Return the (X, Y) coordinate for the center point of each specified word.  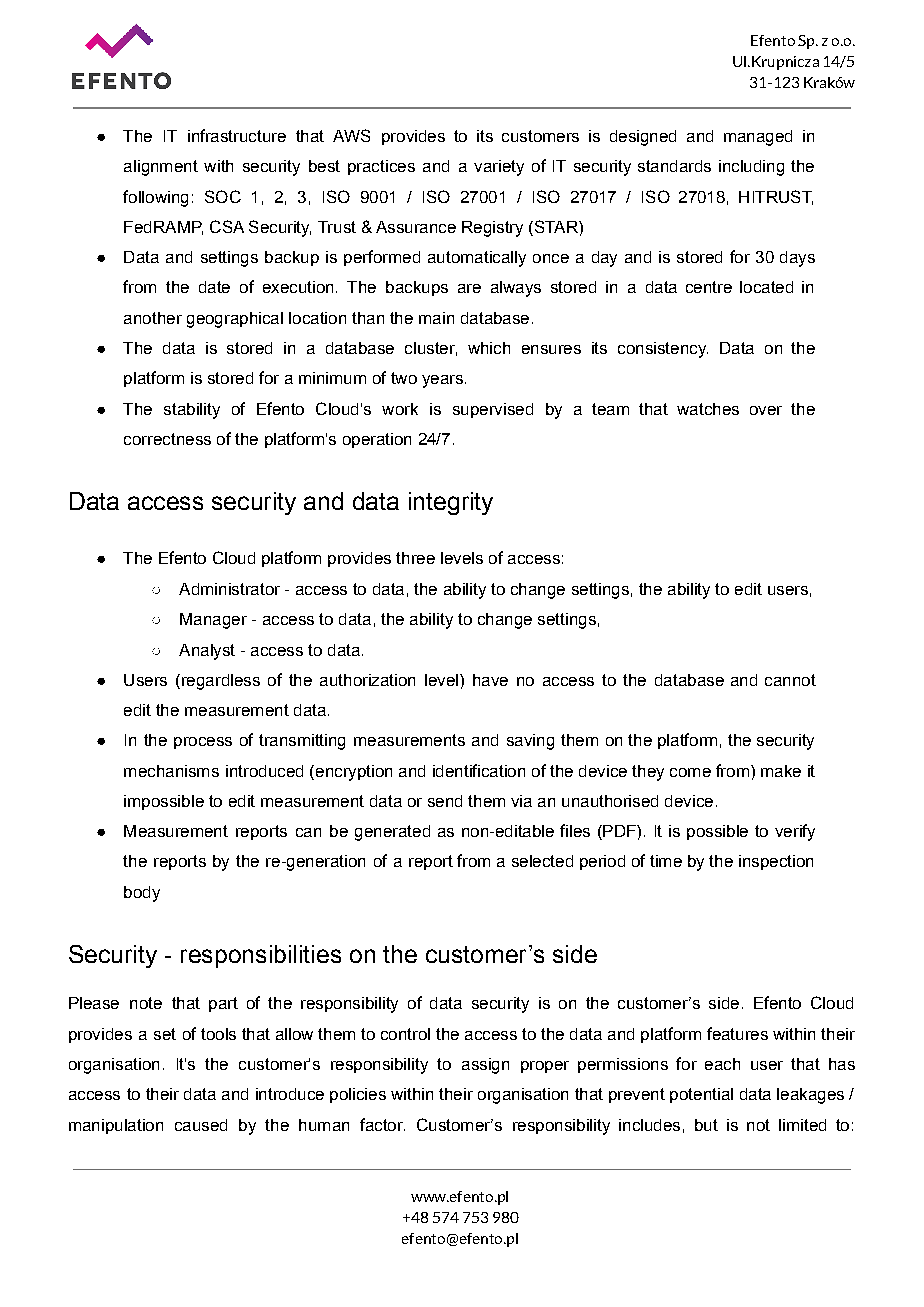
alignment (161, 168)
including (751, 168)
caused (201, 1125)
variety (499, 168)
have (490, 680)
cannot (790, 680)
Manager (213, 621)
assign (485, 1066)
